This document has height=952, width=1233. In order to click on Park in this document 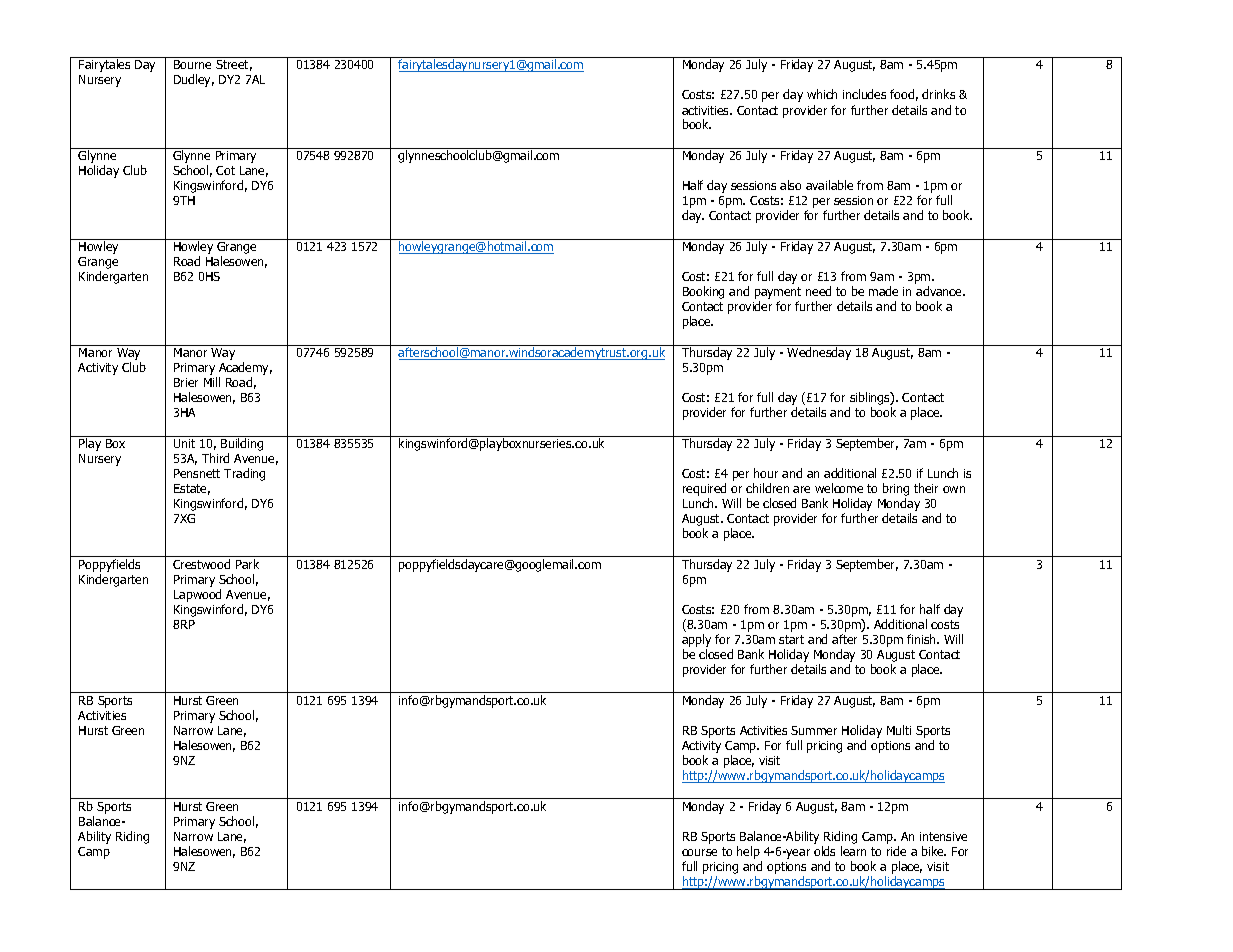, I will do `click(247, 564)`.
